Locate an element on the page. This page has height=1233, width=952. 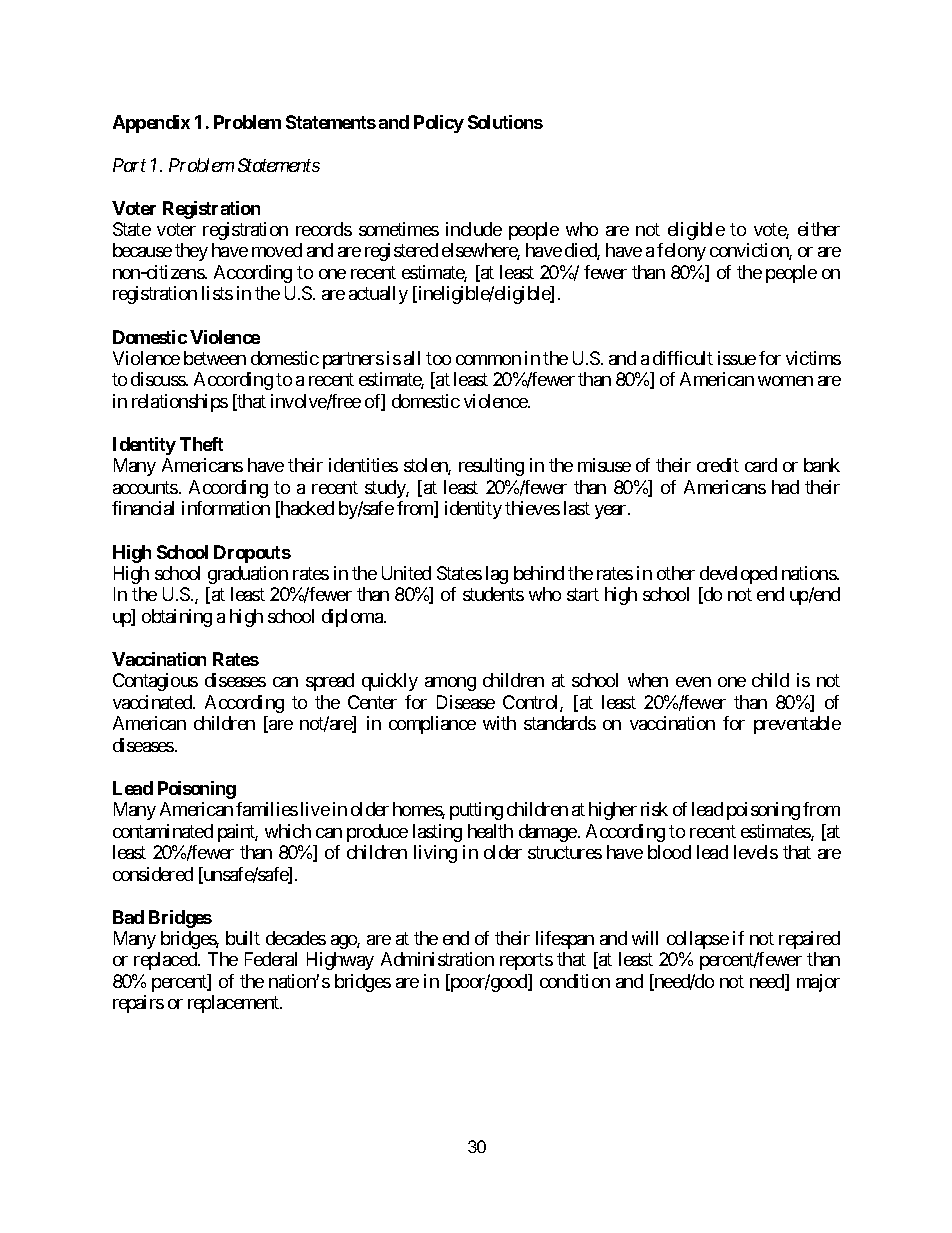
Appendix is located at coordinates (151, 124).
